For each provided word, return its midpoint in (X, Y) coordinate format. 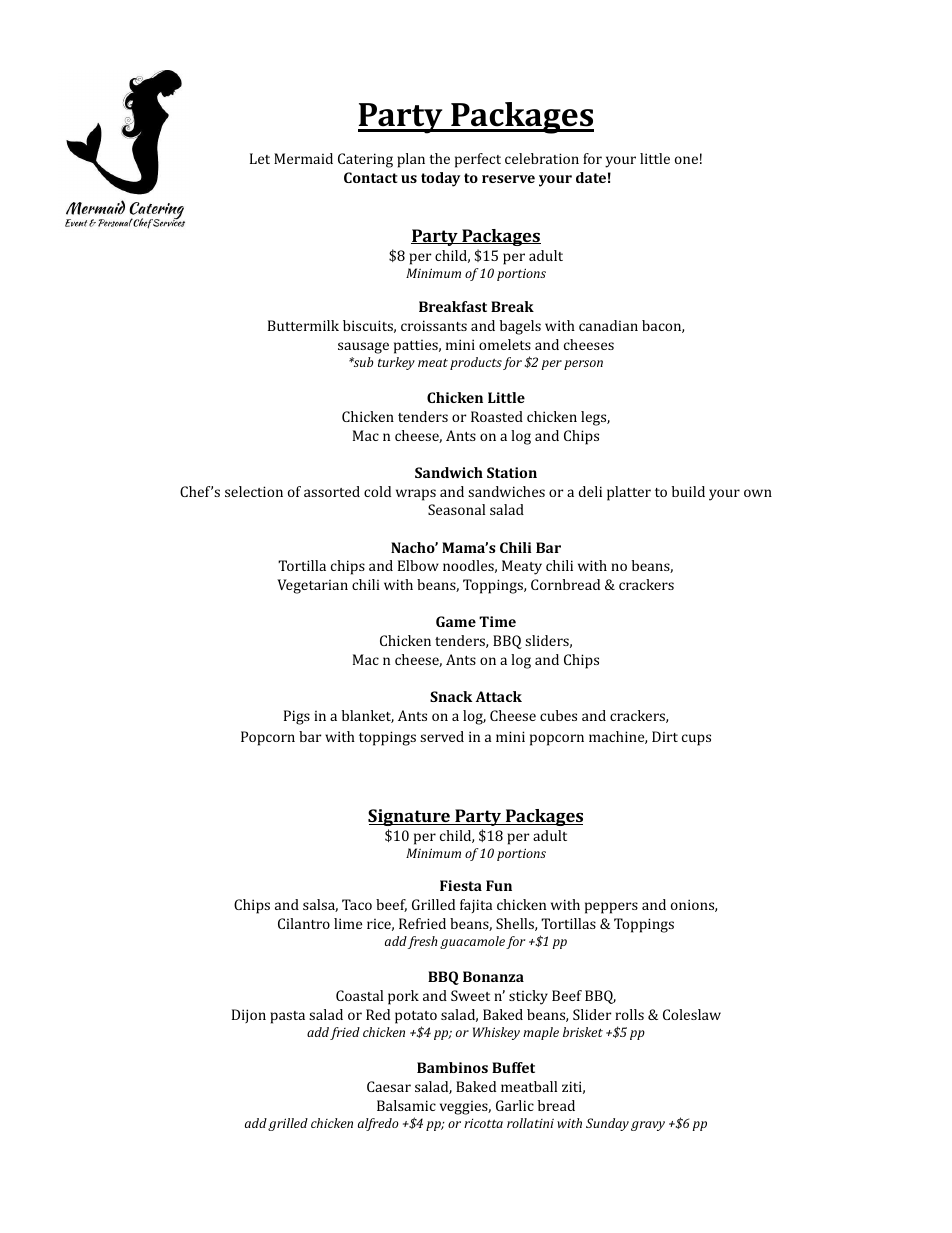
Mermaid (303, 158)
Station (512, 472)
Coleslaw (692, 1014)
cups (696, 740)
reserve (508, 179)
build (688, 491)
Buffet (513, 1067)
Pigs (297, 717)
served (442, 736)
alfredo (378, 1124)
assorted (332, 491)
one (686, 160)
